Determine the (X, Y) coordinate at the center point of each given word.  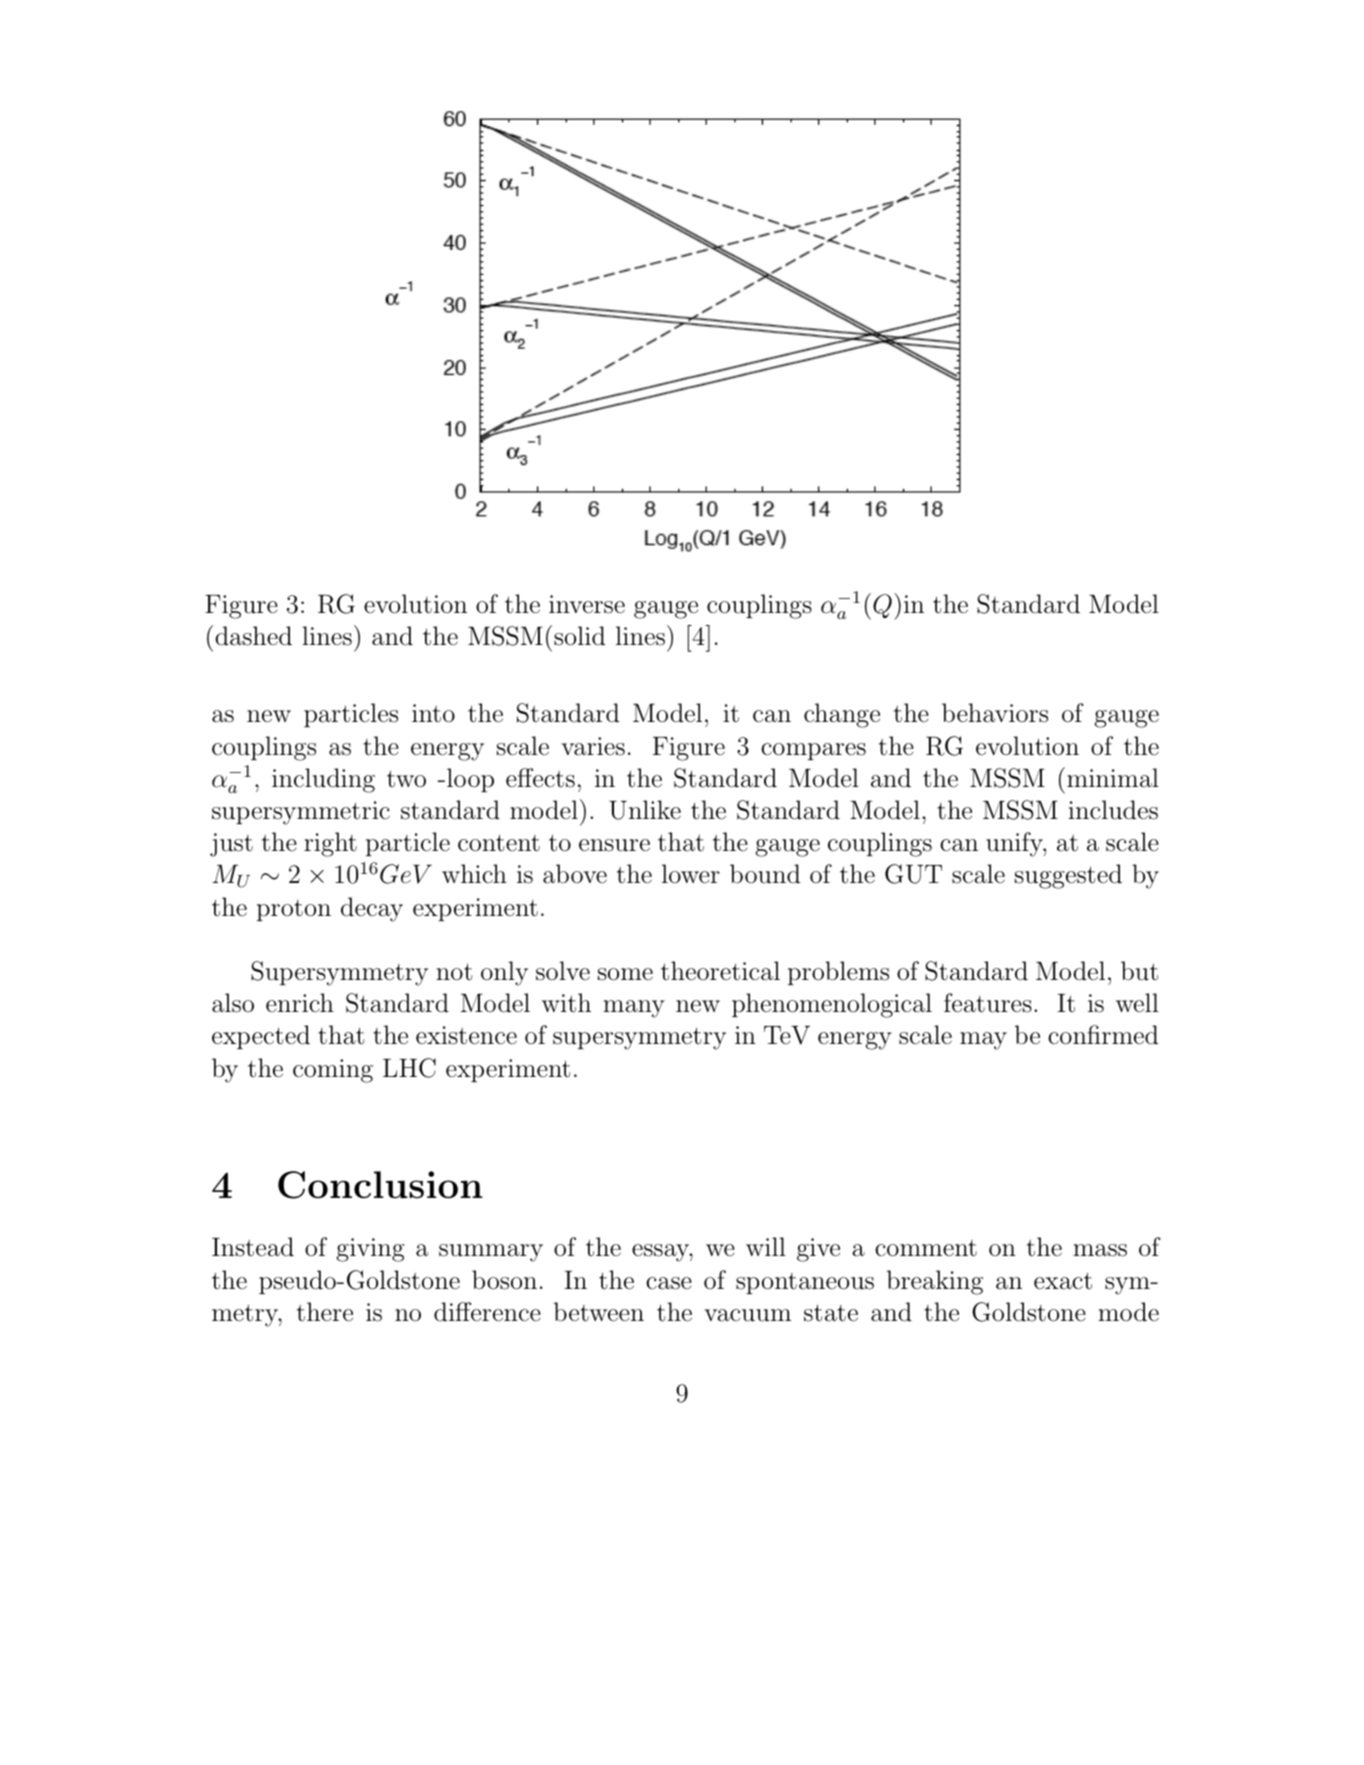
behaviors (995, 713)
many (634, 1009)
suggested (1068, 876)
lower (691, 874)
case (669, 1283)
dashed (253, 636)
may (983, 1041)
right (330, 844)
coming (333, 1071)
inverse (587, 604)
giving (371, 1250)
